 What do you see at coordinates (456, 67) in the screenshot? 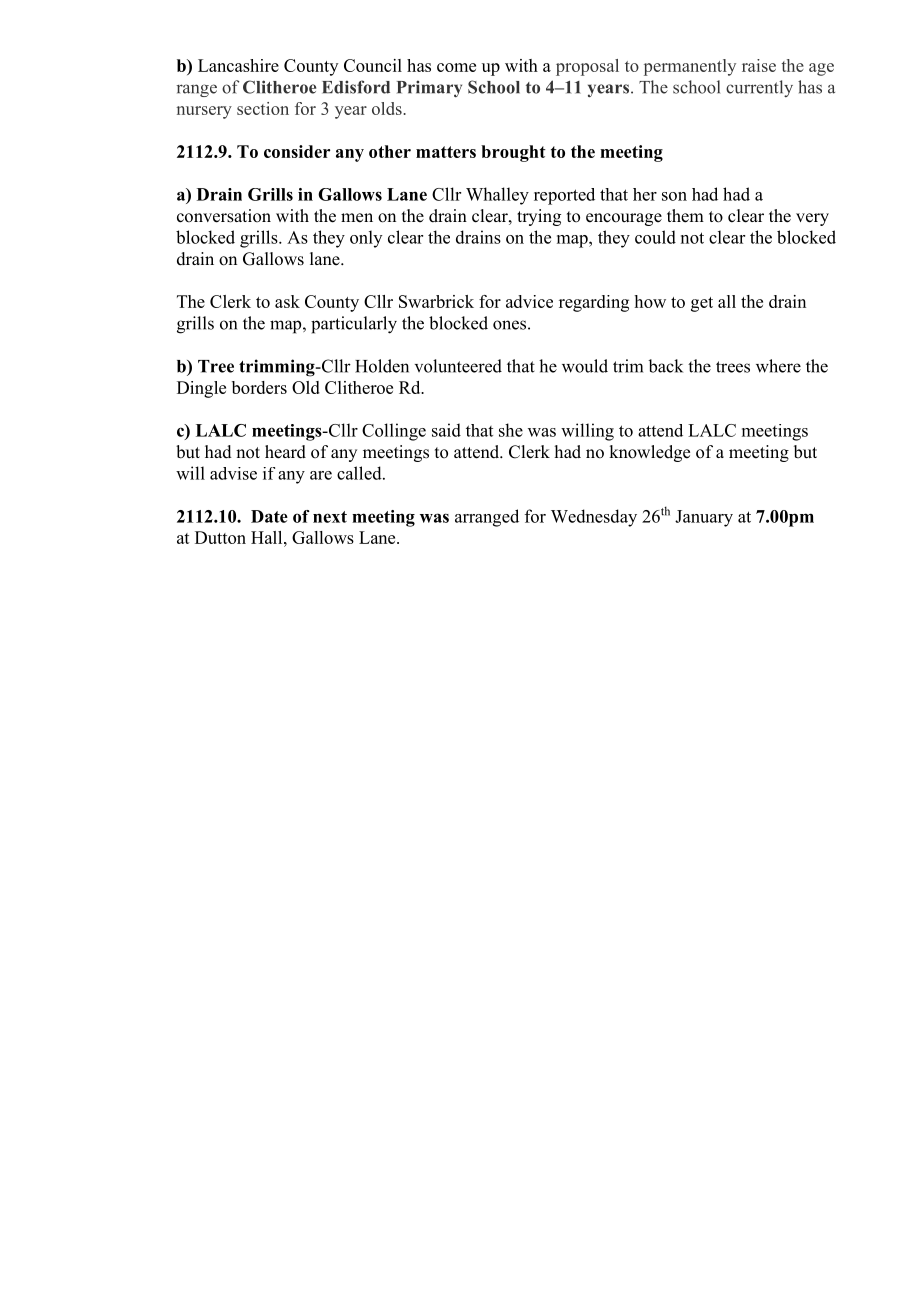
I see `come` at bounding box center [456, 67].
